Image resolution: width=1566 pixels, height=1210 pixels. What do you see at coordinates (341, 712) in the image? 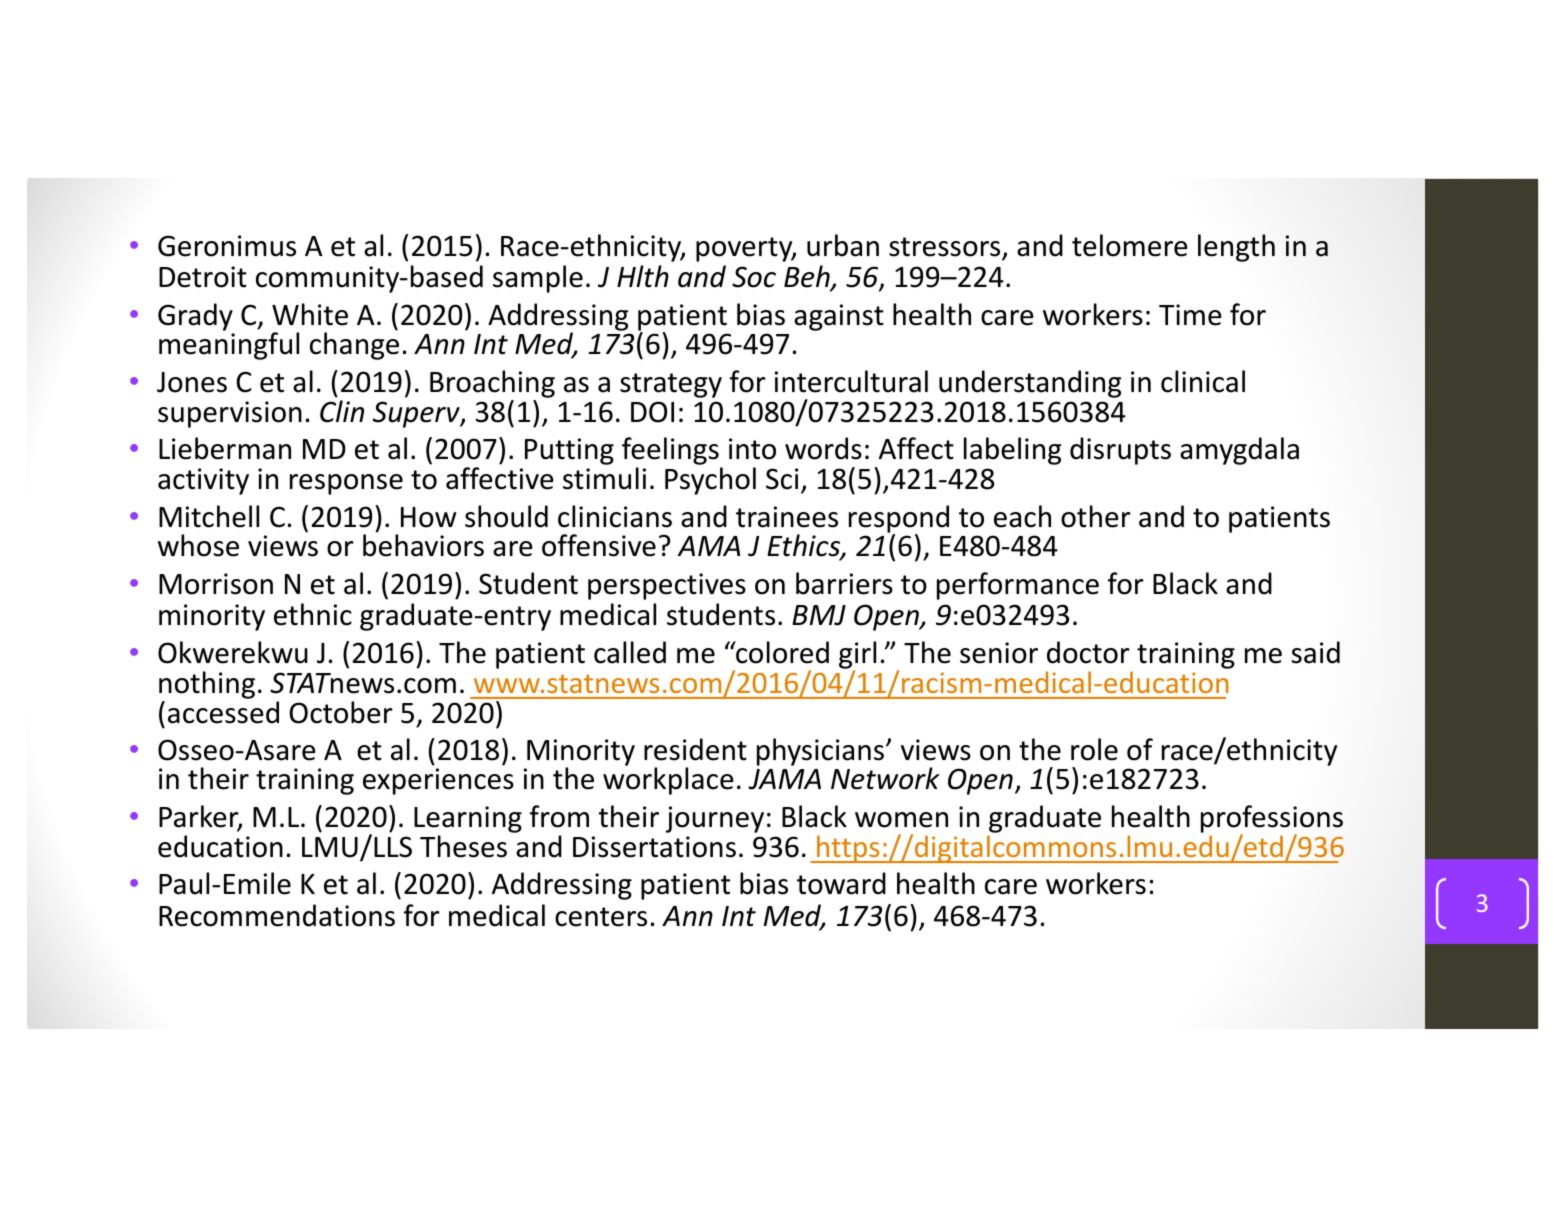
I see `October` at bounding box center [341, 712].
